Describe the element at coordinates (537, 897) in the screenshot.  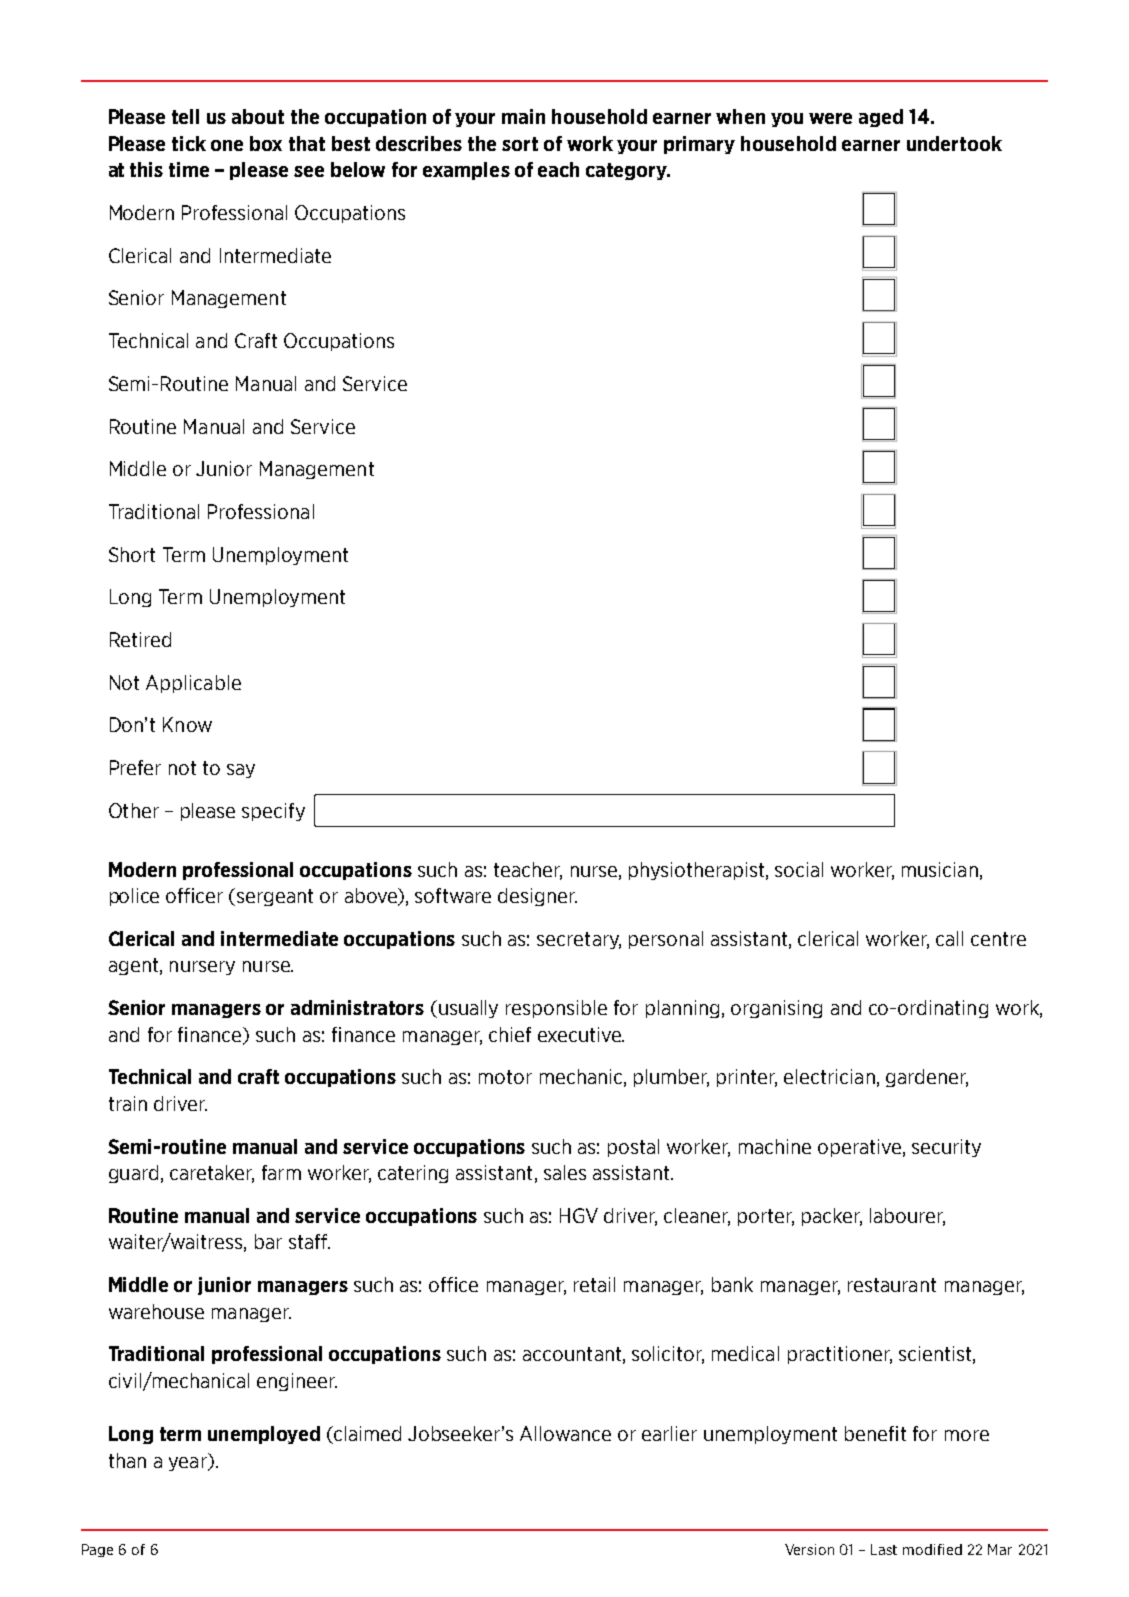
I see `designer` at that location.
